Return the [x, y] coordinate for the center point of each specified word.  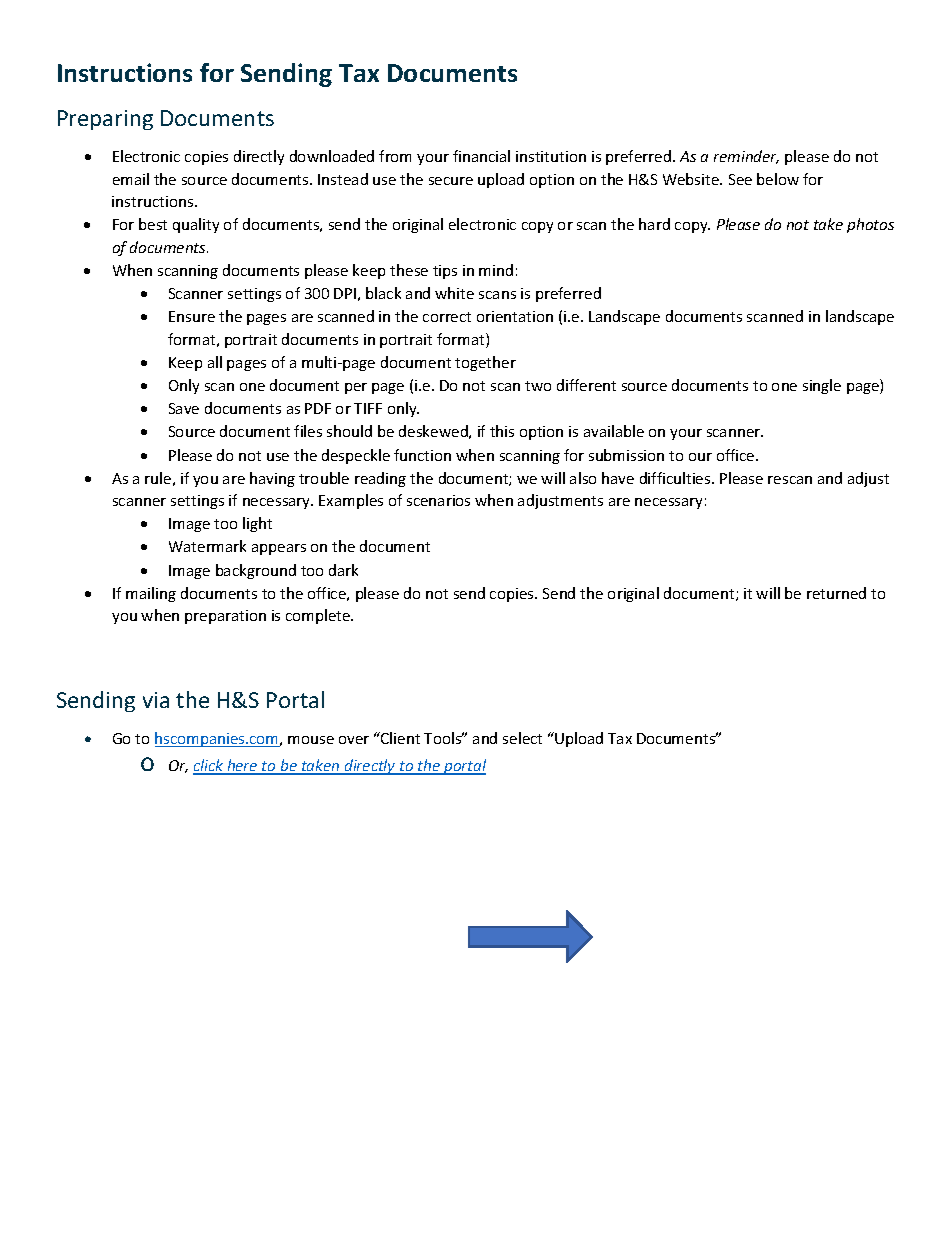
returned [836, 593]
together [485, 363]
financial [481, 156]
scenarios [438, 500]
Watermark [207, 546]
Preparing [105, 120]
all [215, 362]
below [778, 179]
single [822, 386]
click [209, 766]
